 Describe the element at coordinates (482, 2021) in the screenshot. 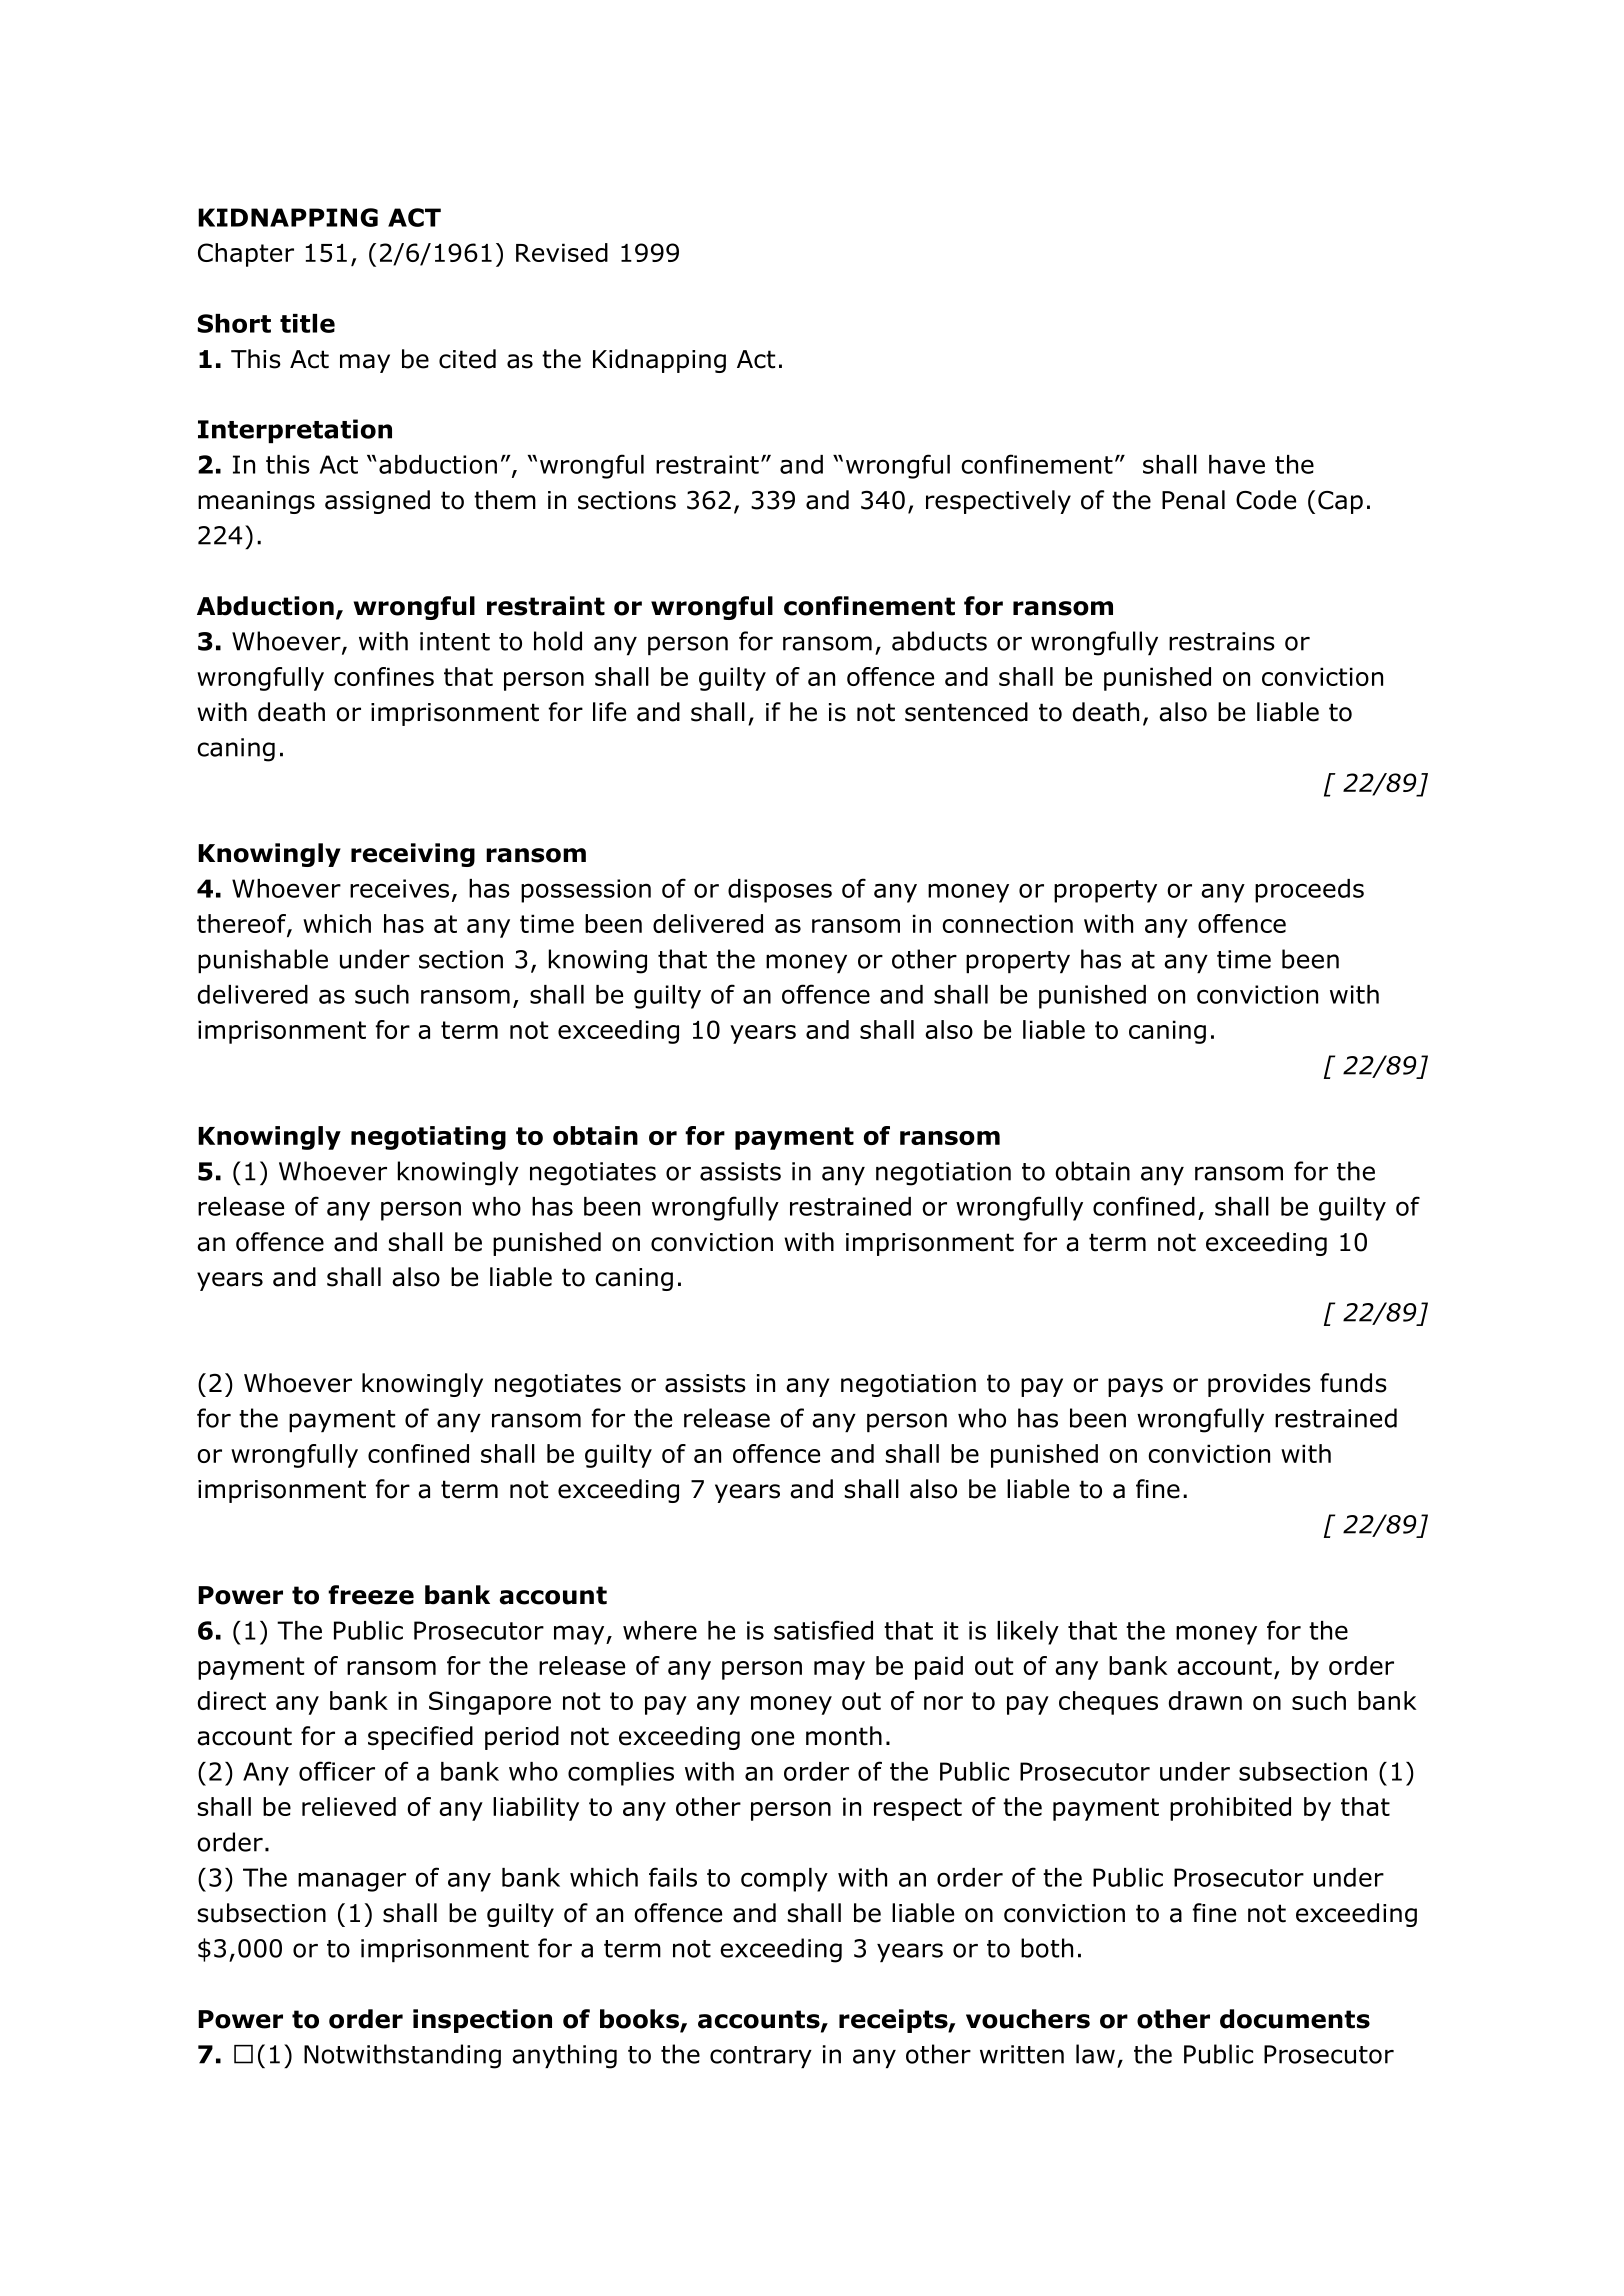

I see `inspection` at that location.
